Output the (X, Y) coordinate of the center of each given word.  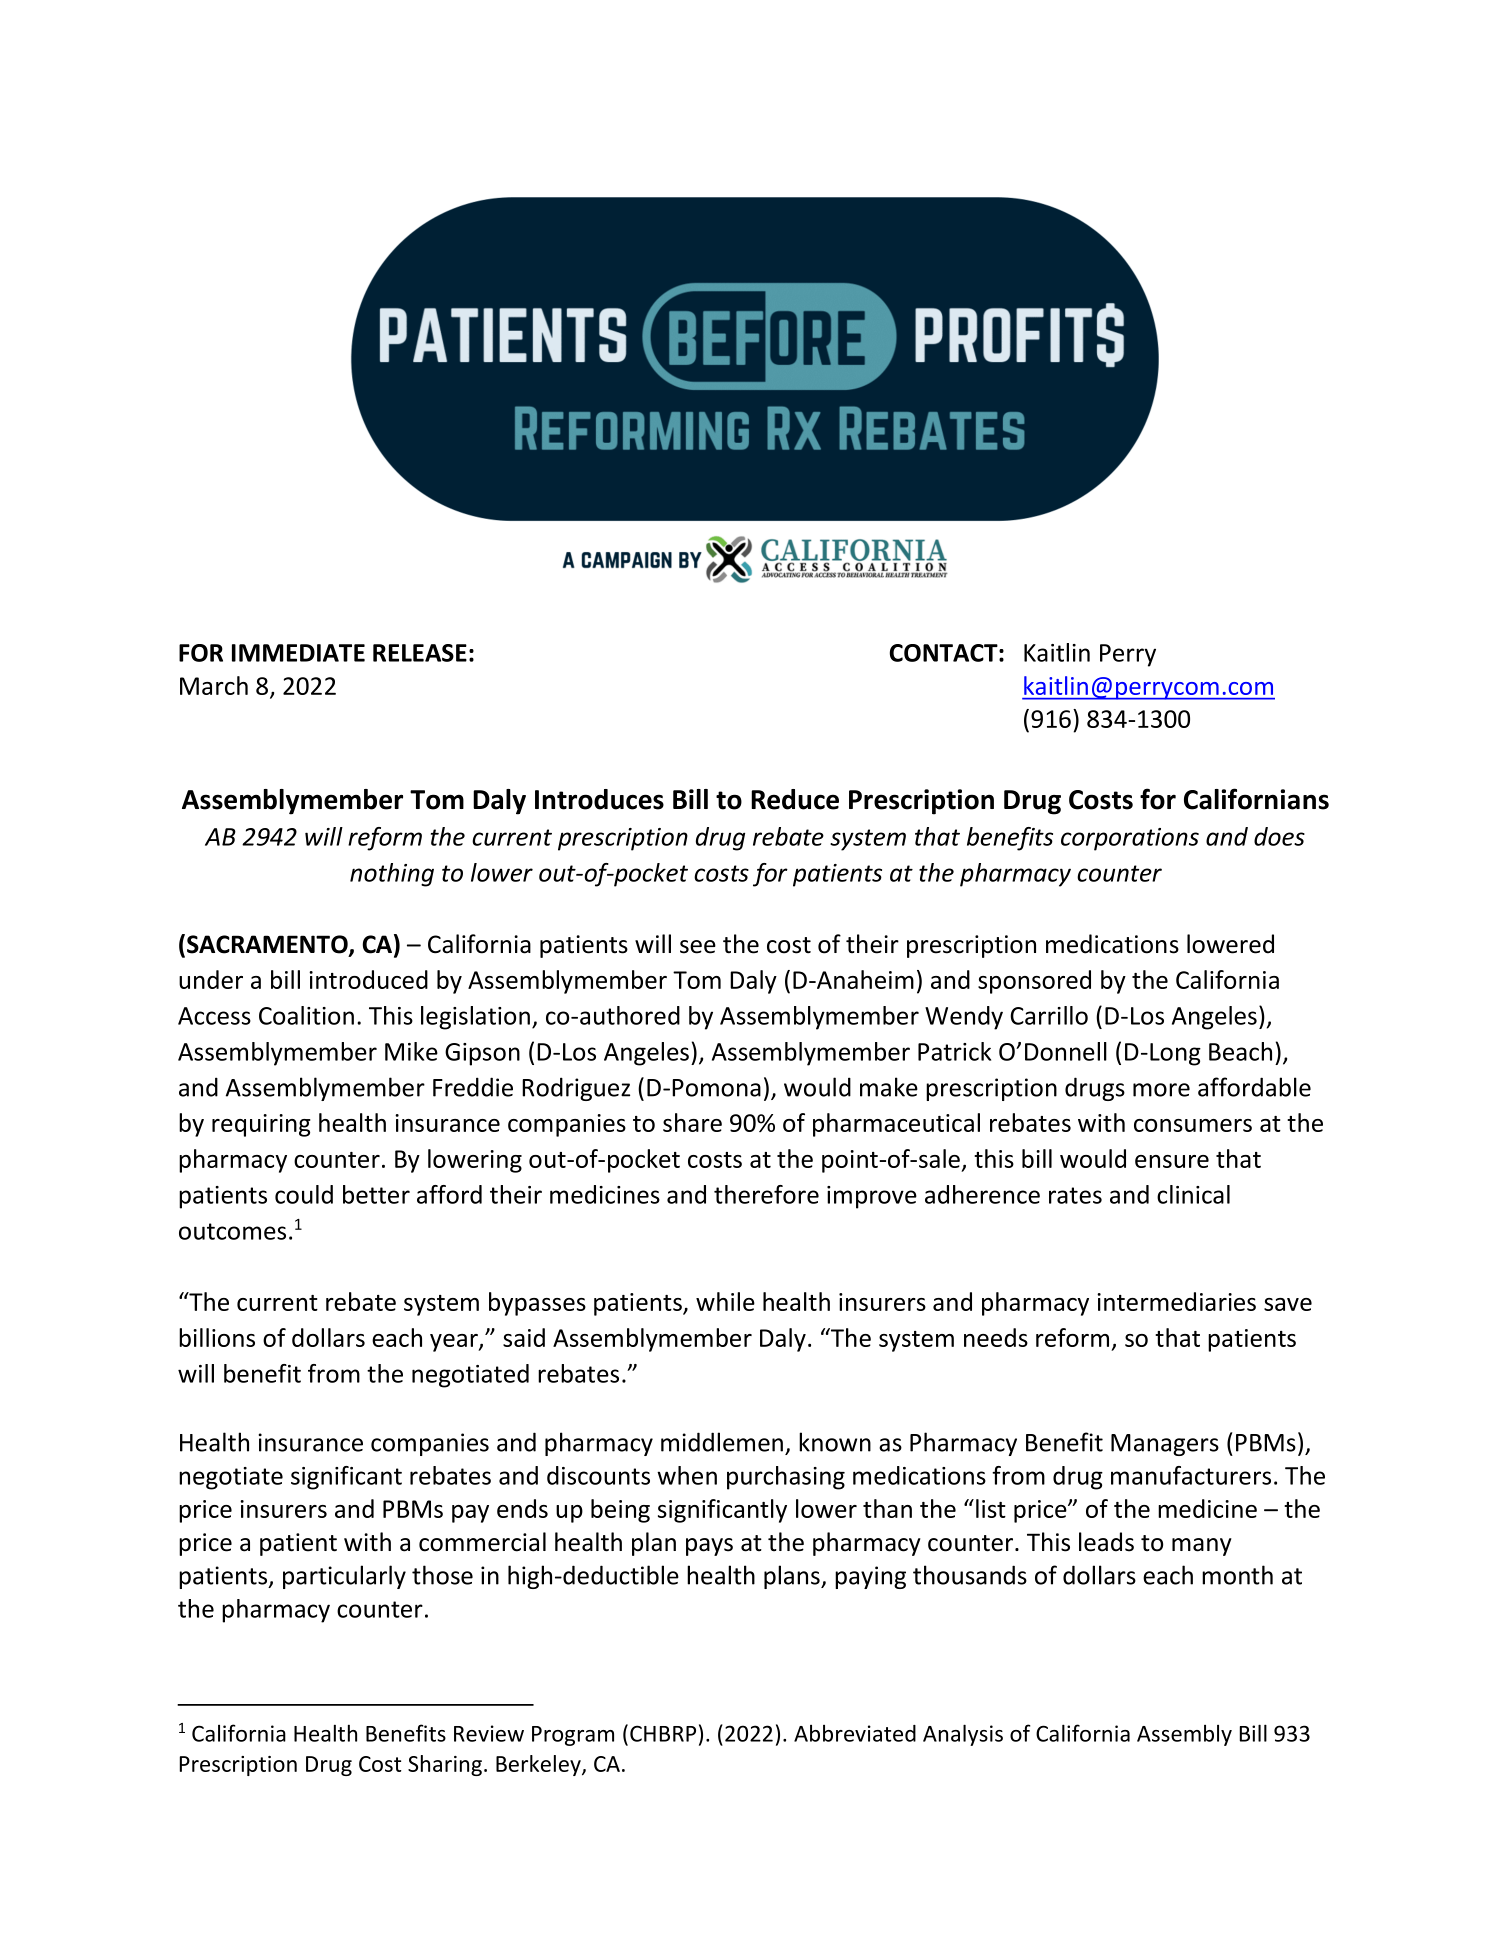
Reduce (795, 799)
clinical (1193, 1194)
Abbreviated (855, 1733)
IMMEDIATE (298, 653)
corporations (1130, 839)
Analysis (963, 1735)
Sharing (446, 1765)
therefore (766, 1194)
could (304, 1194)
